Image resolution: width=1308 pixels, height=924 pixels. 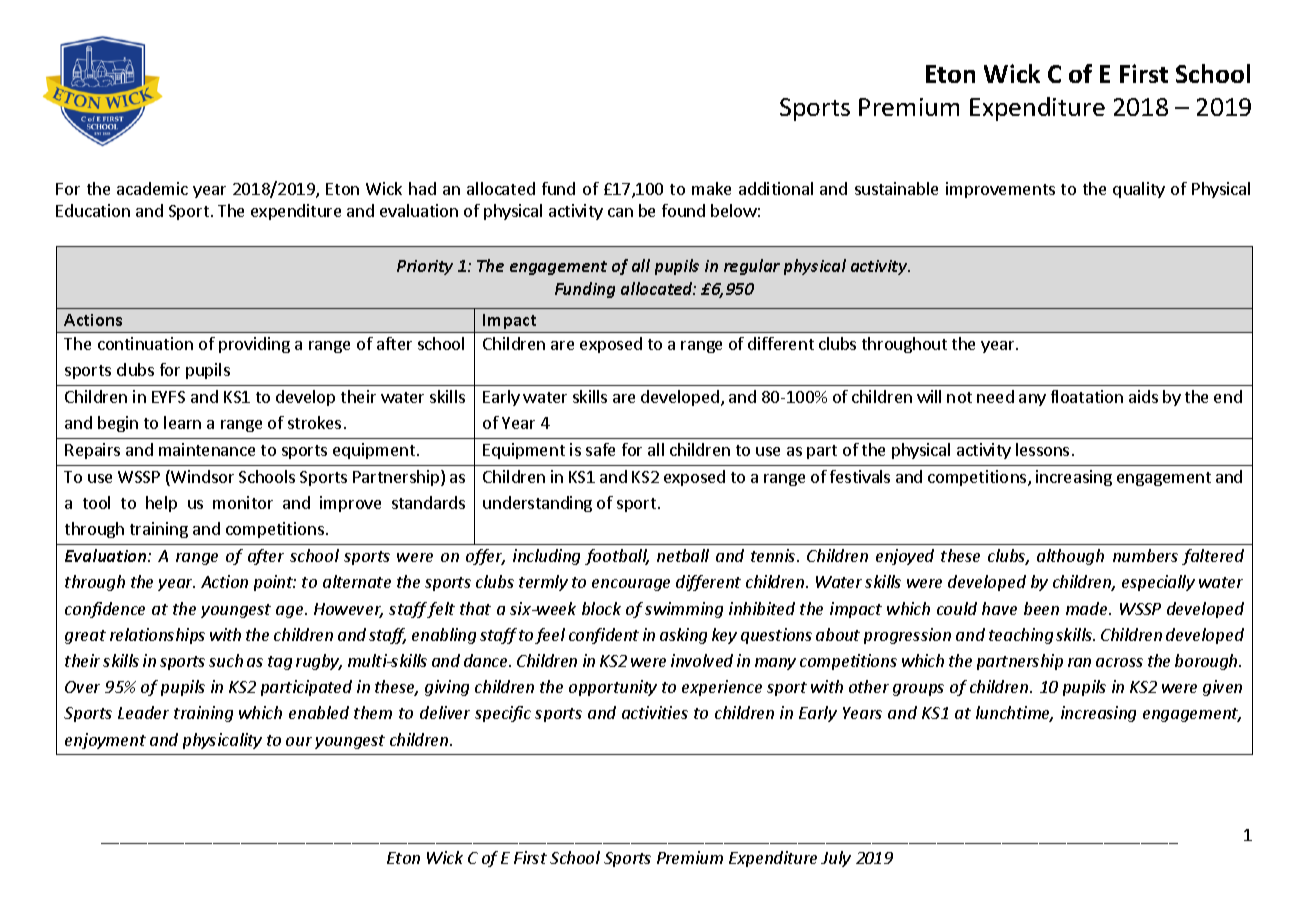 I want to click on enjoyment, so click(x=105, y=741).
